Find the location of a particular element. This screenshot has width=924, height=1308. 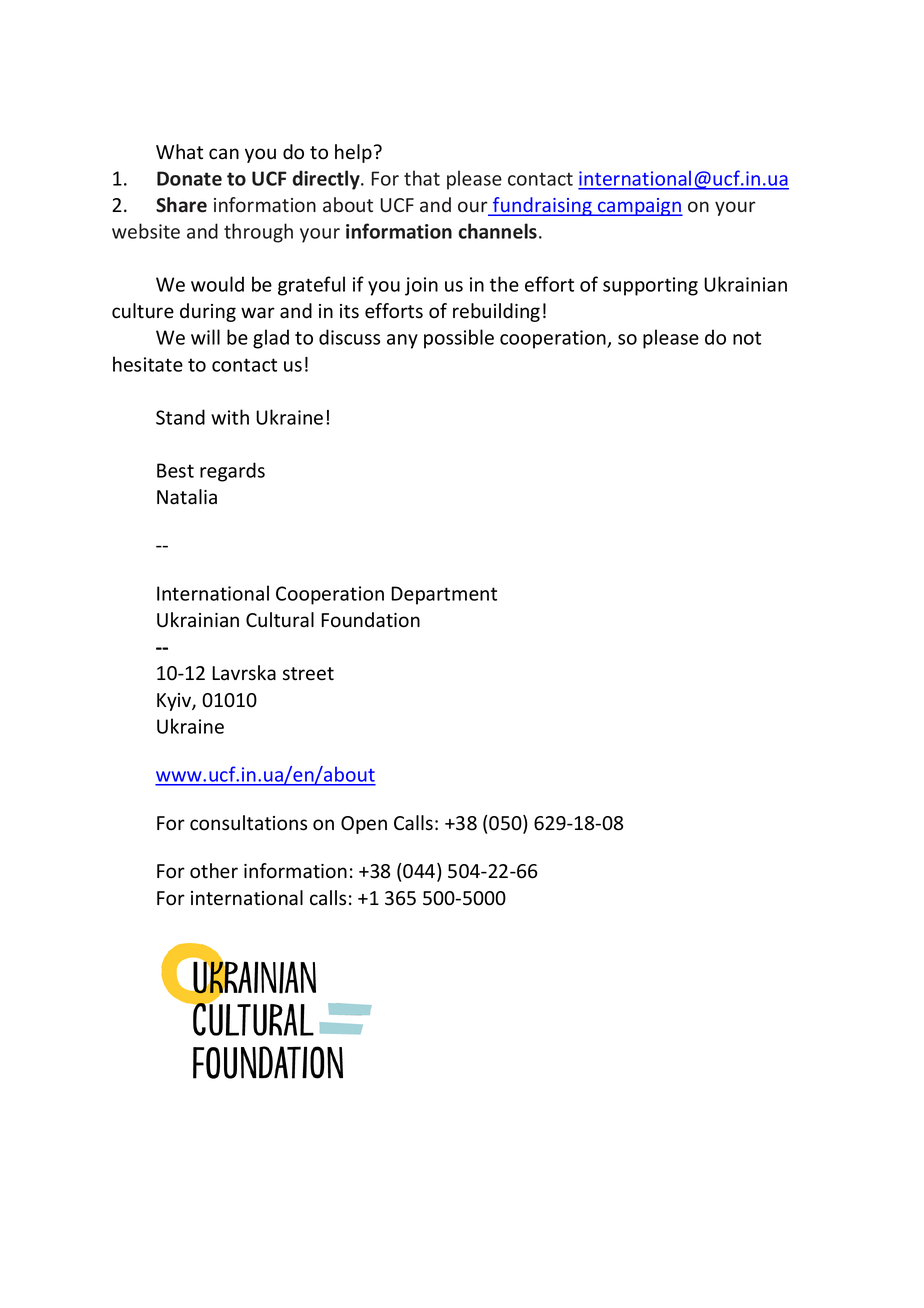

Department is located at coordinates (444, 595).
